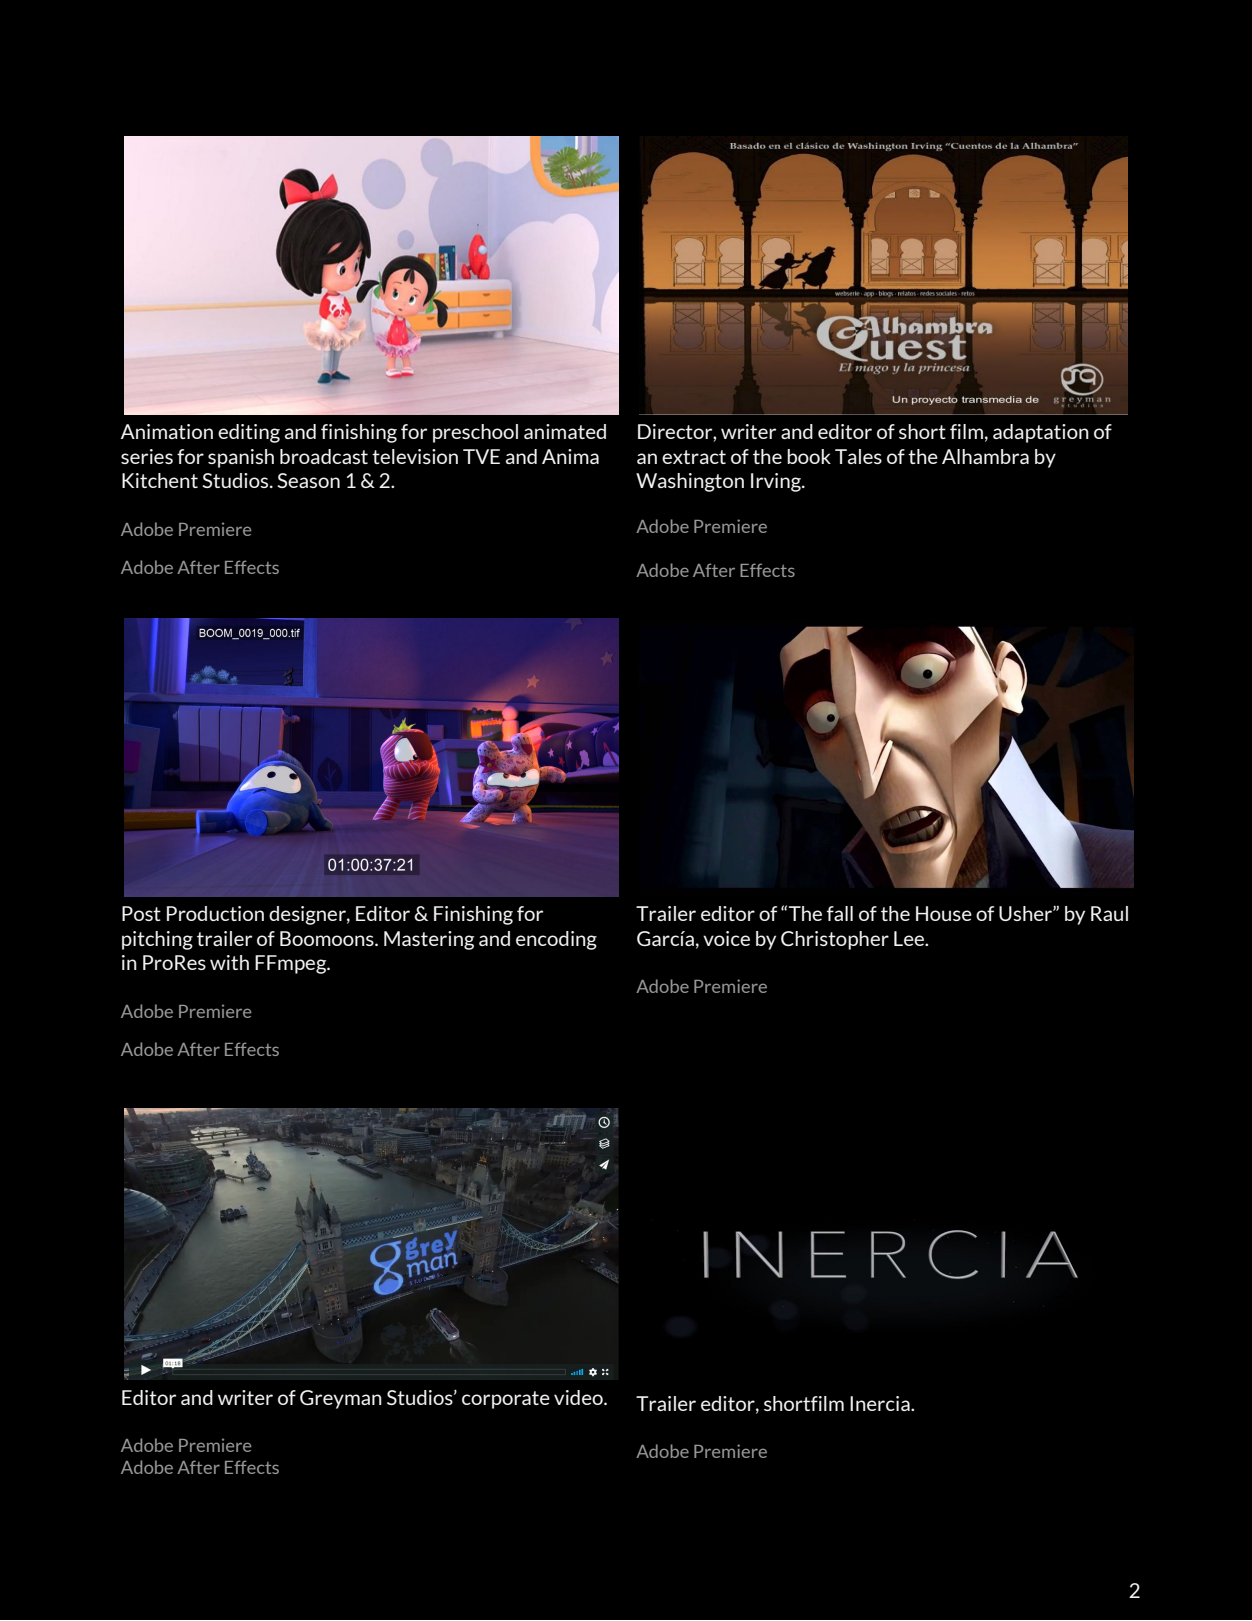 Image resolution: width=1252 pixels, height=1621 pixels. What do you see at coordinates (556, 940) in the page?
I see `encoding` at bounding box center [556, 940].
